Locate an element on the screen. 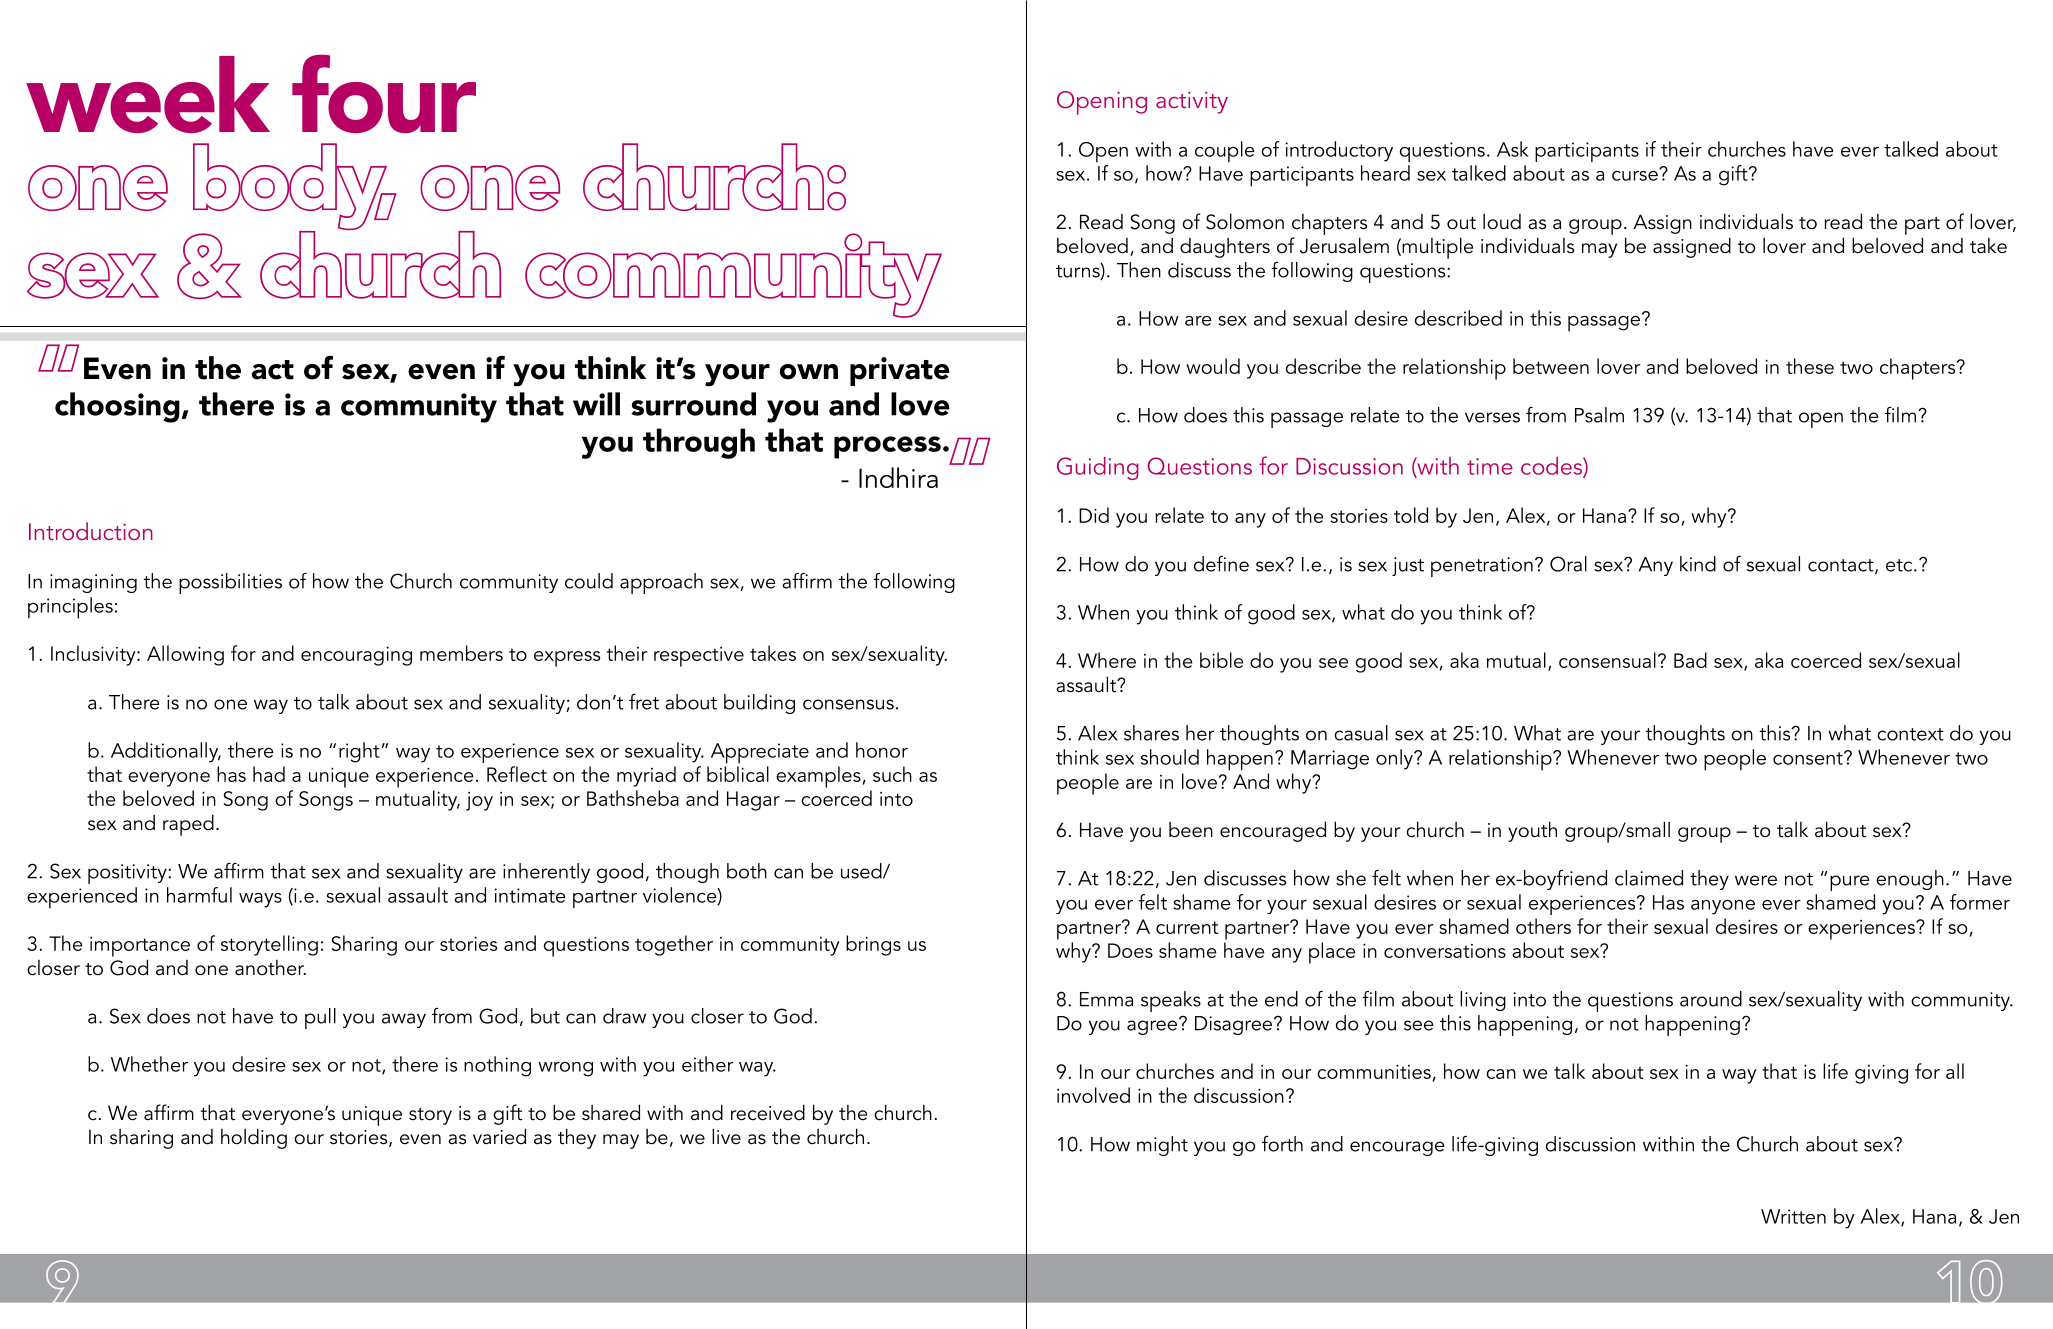 The image size is (2053, 1329). Introduction is located at coordinates (91, 531).
